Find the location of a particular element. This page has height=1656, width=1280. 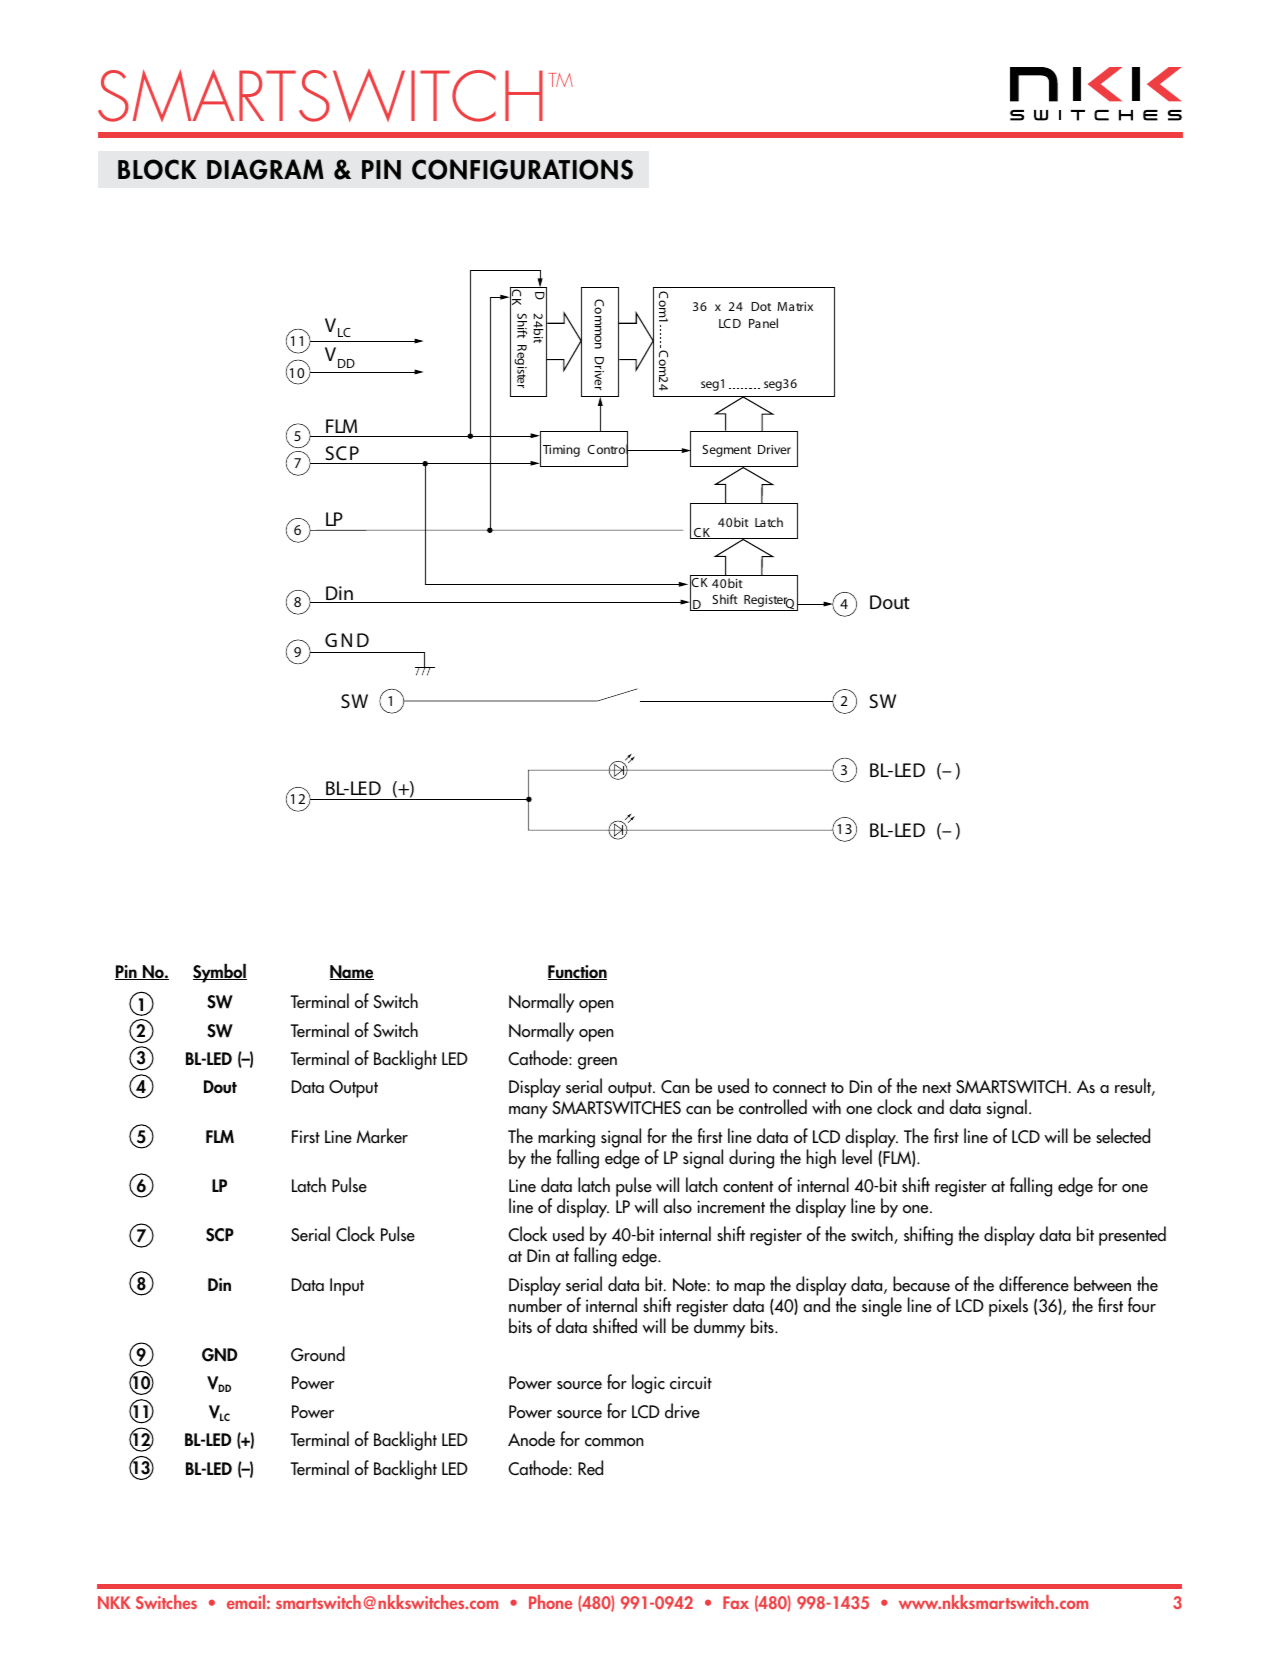

Marker is located at coordinates (382, 1136).
